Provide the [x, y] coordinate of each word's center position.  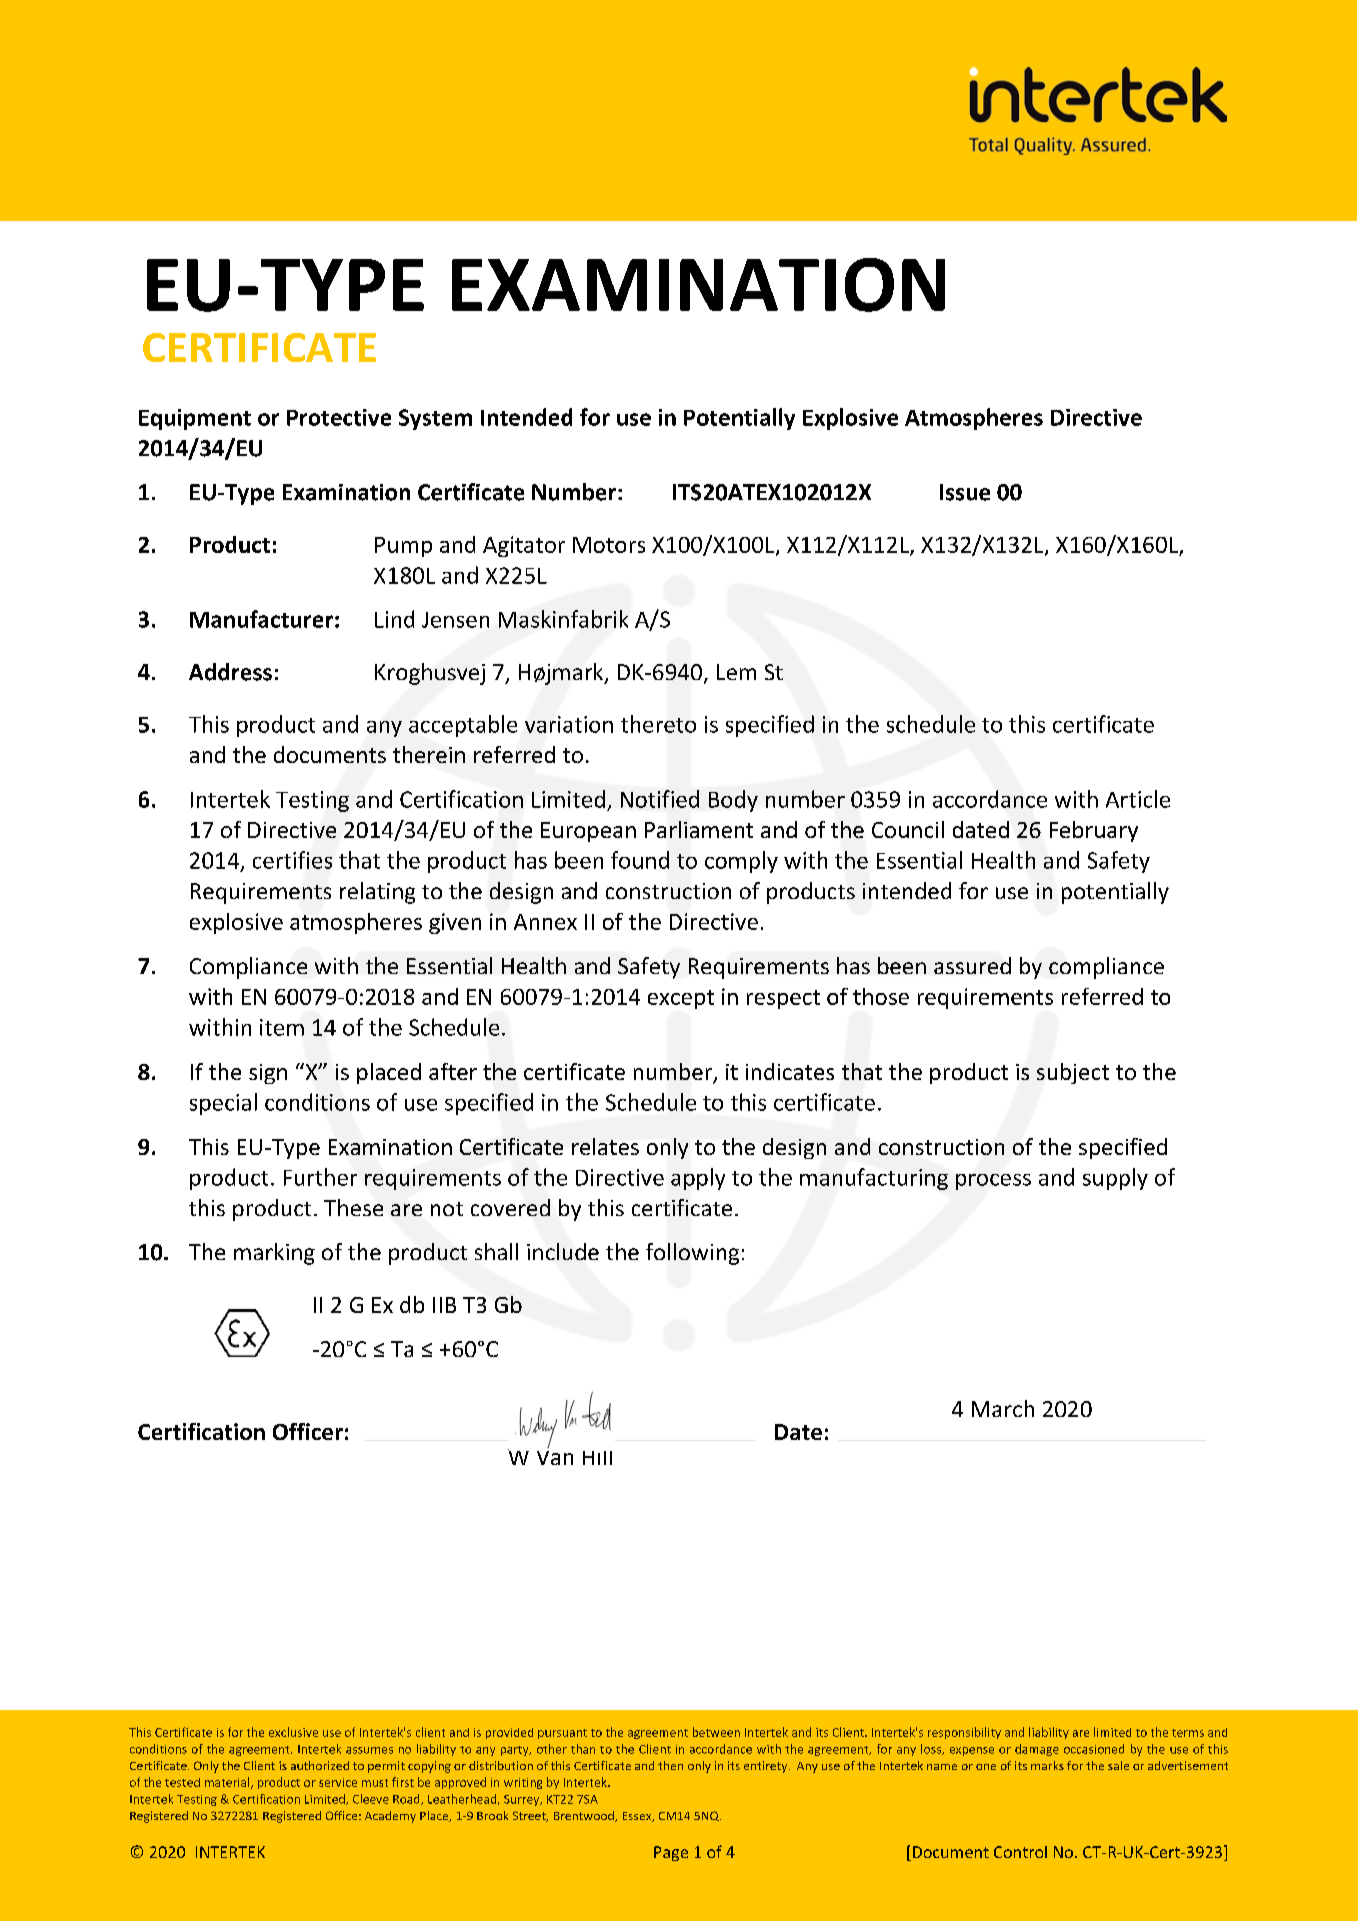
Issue [965, 492]
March [1003, 1408]
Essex [638, 1817]
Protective [339, 417]
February [1094, 831]
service [338, 1782]
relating [377, 893]
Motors [609, 545]
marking [274, 1254]
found [640, 860]
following [692, 1254]
